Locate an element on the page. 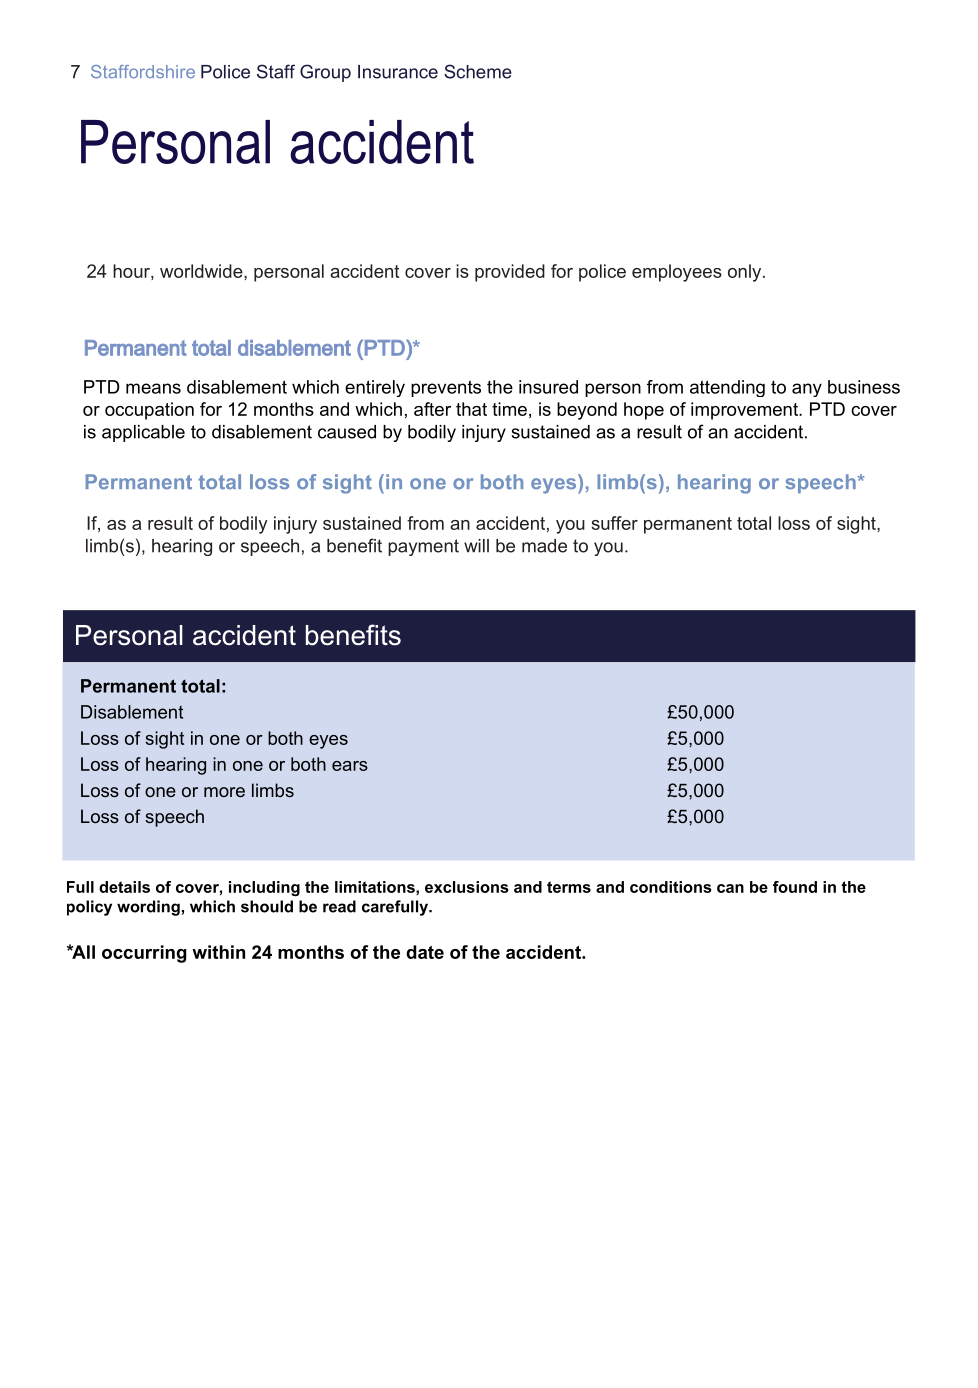 The height and width of the document is (1388, 978). applicable is located at coordinates (143, 433).
